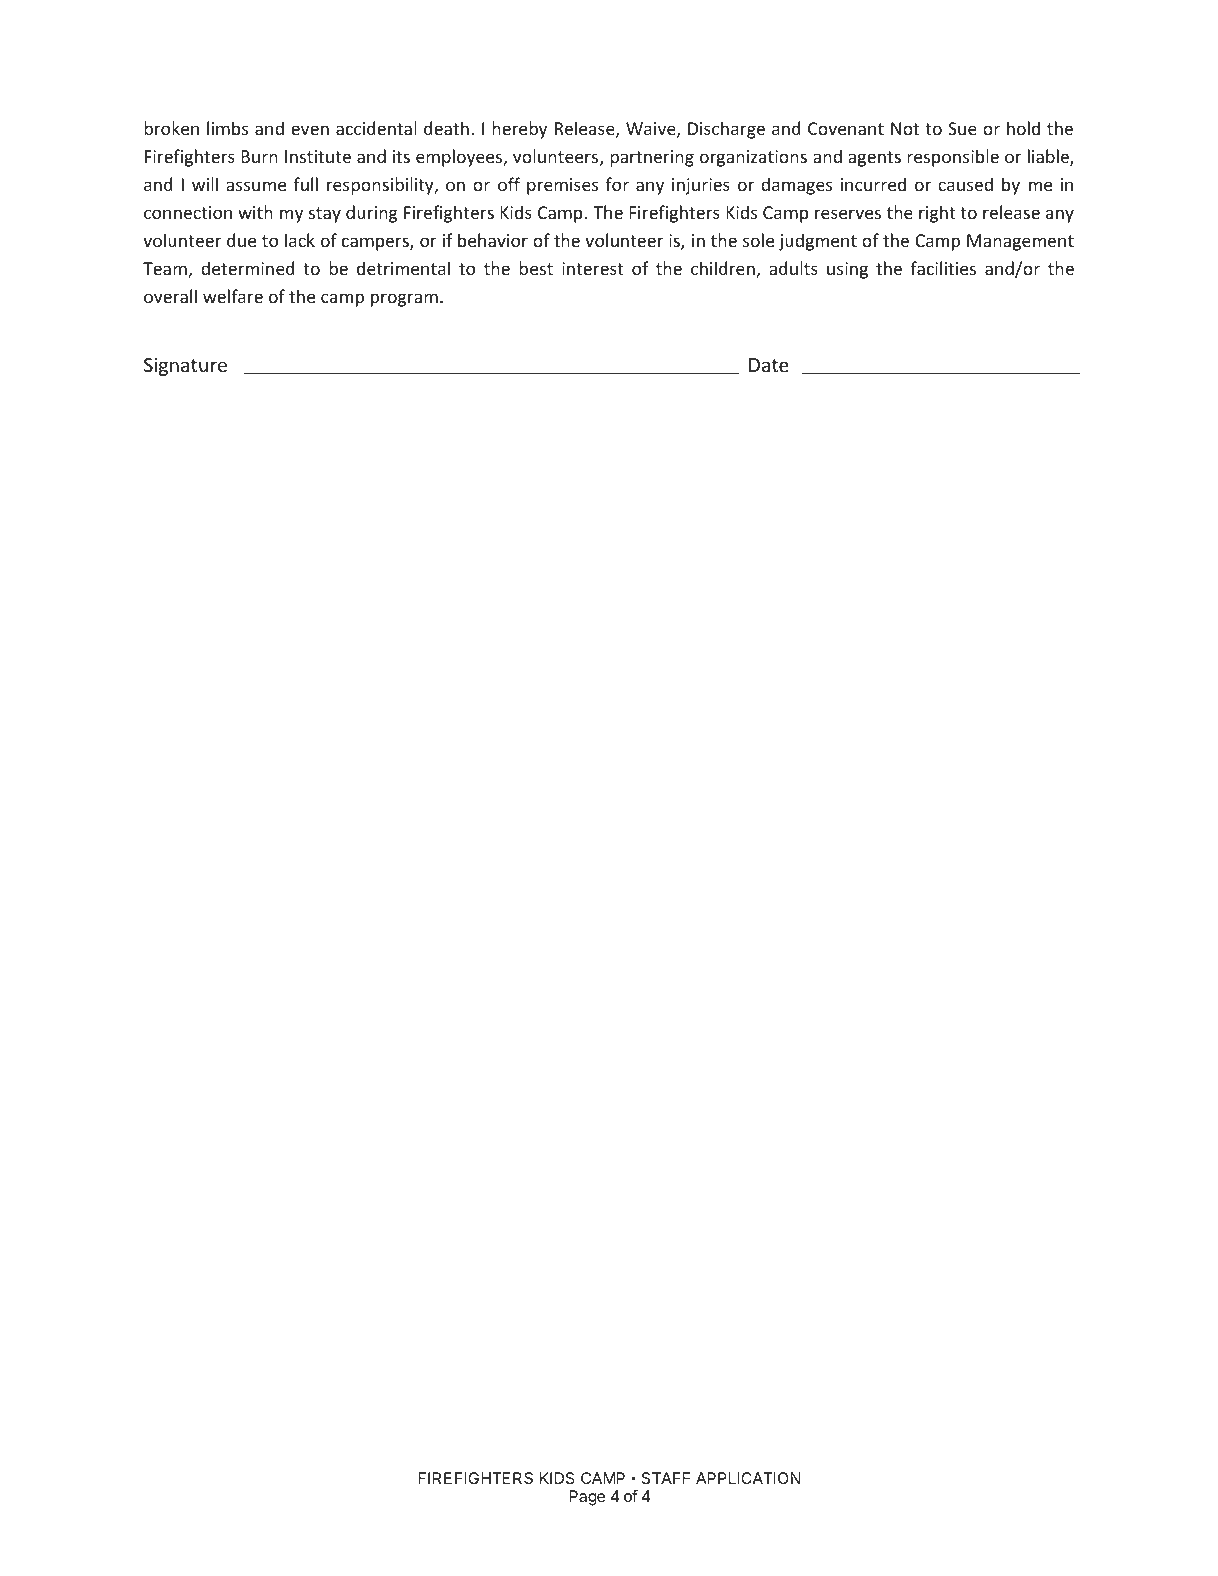  Describe the element at coordinates (943, 268) in the screenshot. I see `facilities` at that location.
